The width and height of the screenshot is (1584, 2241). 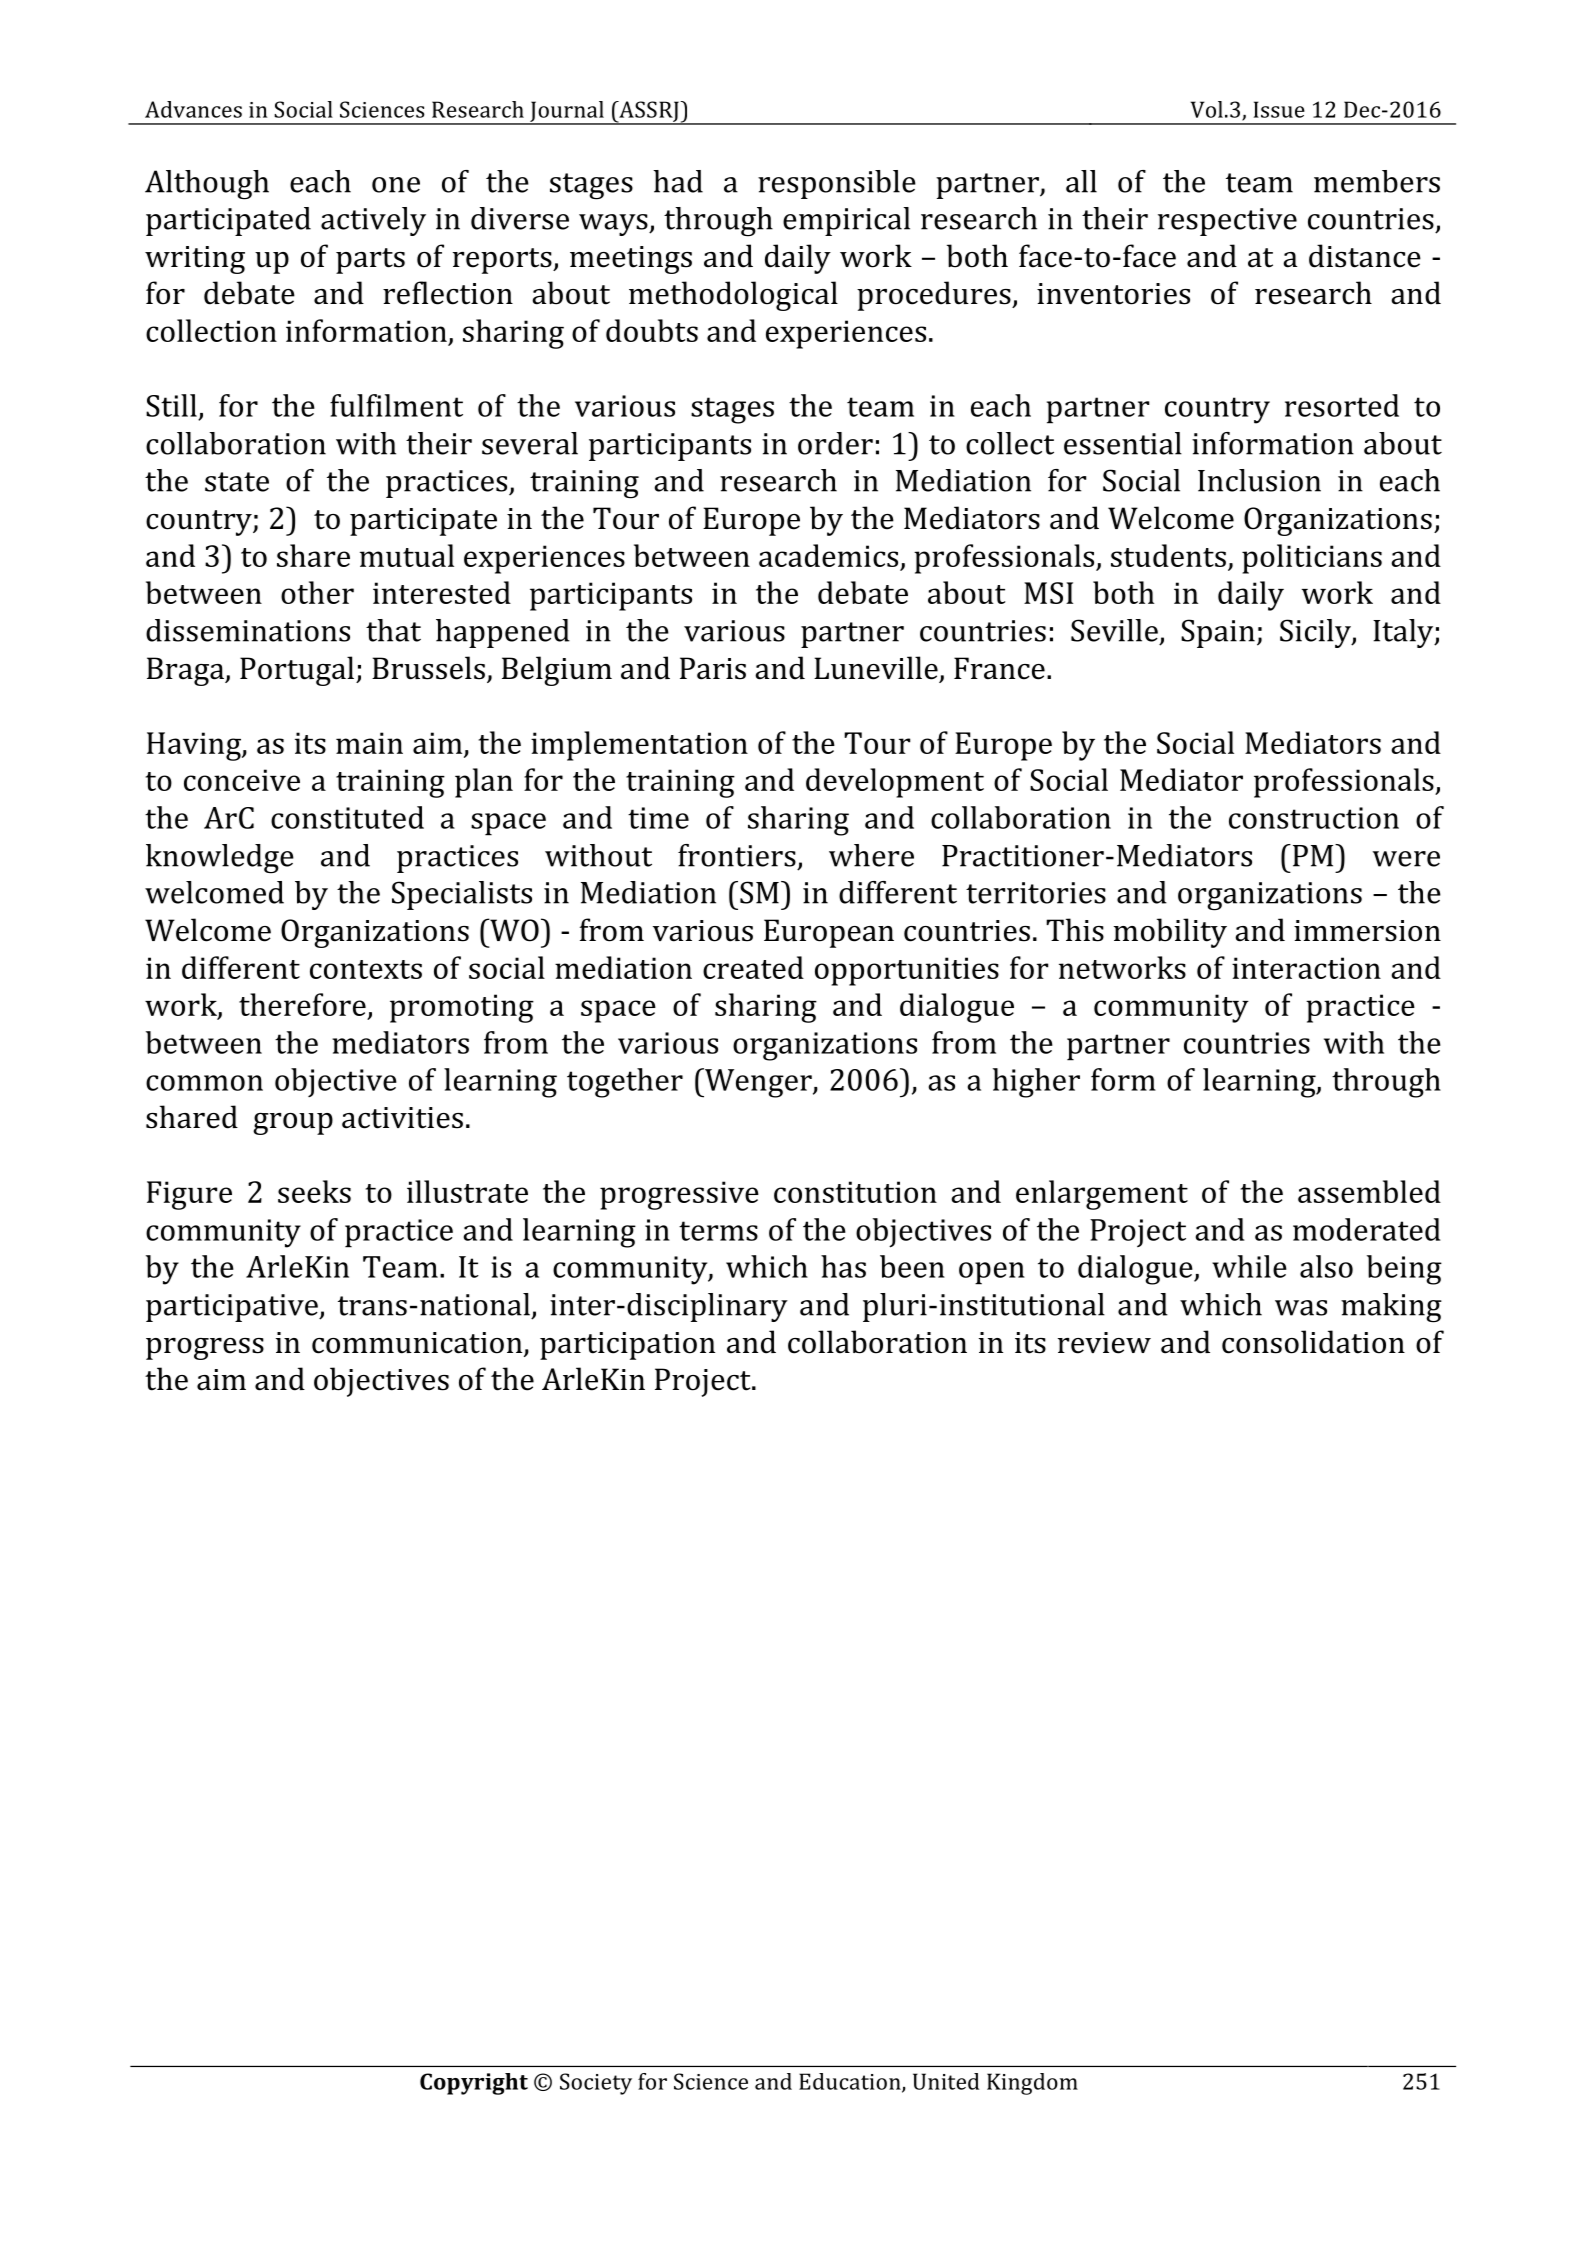 What do you see at coordinates (737, 855) in the screenshot?
I see `frontiers` at bounding box center [737, 855].
